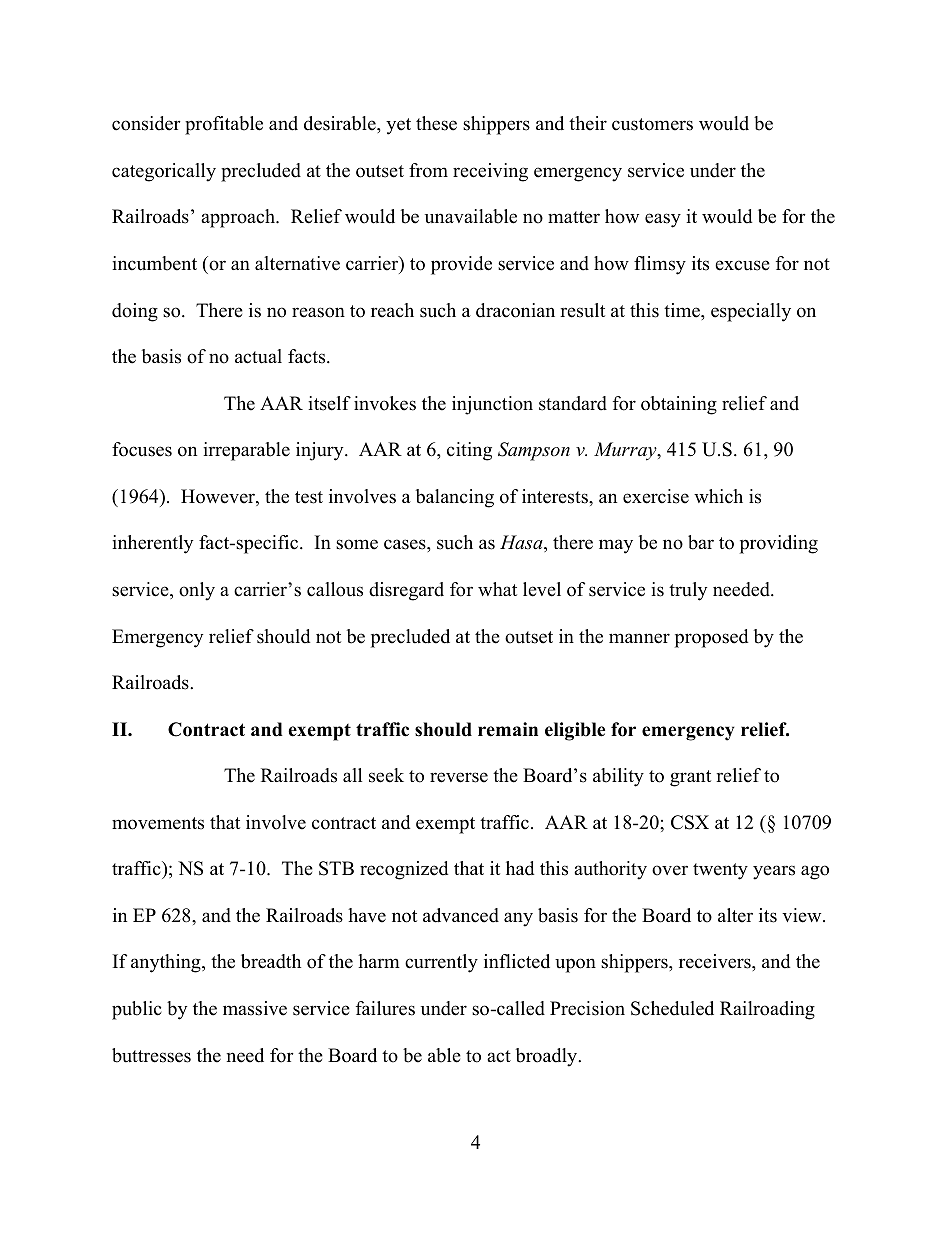 This screenshot has height=1233, width=952. I want to click on customers, so click(652, 124).
